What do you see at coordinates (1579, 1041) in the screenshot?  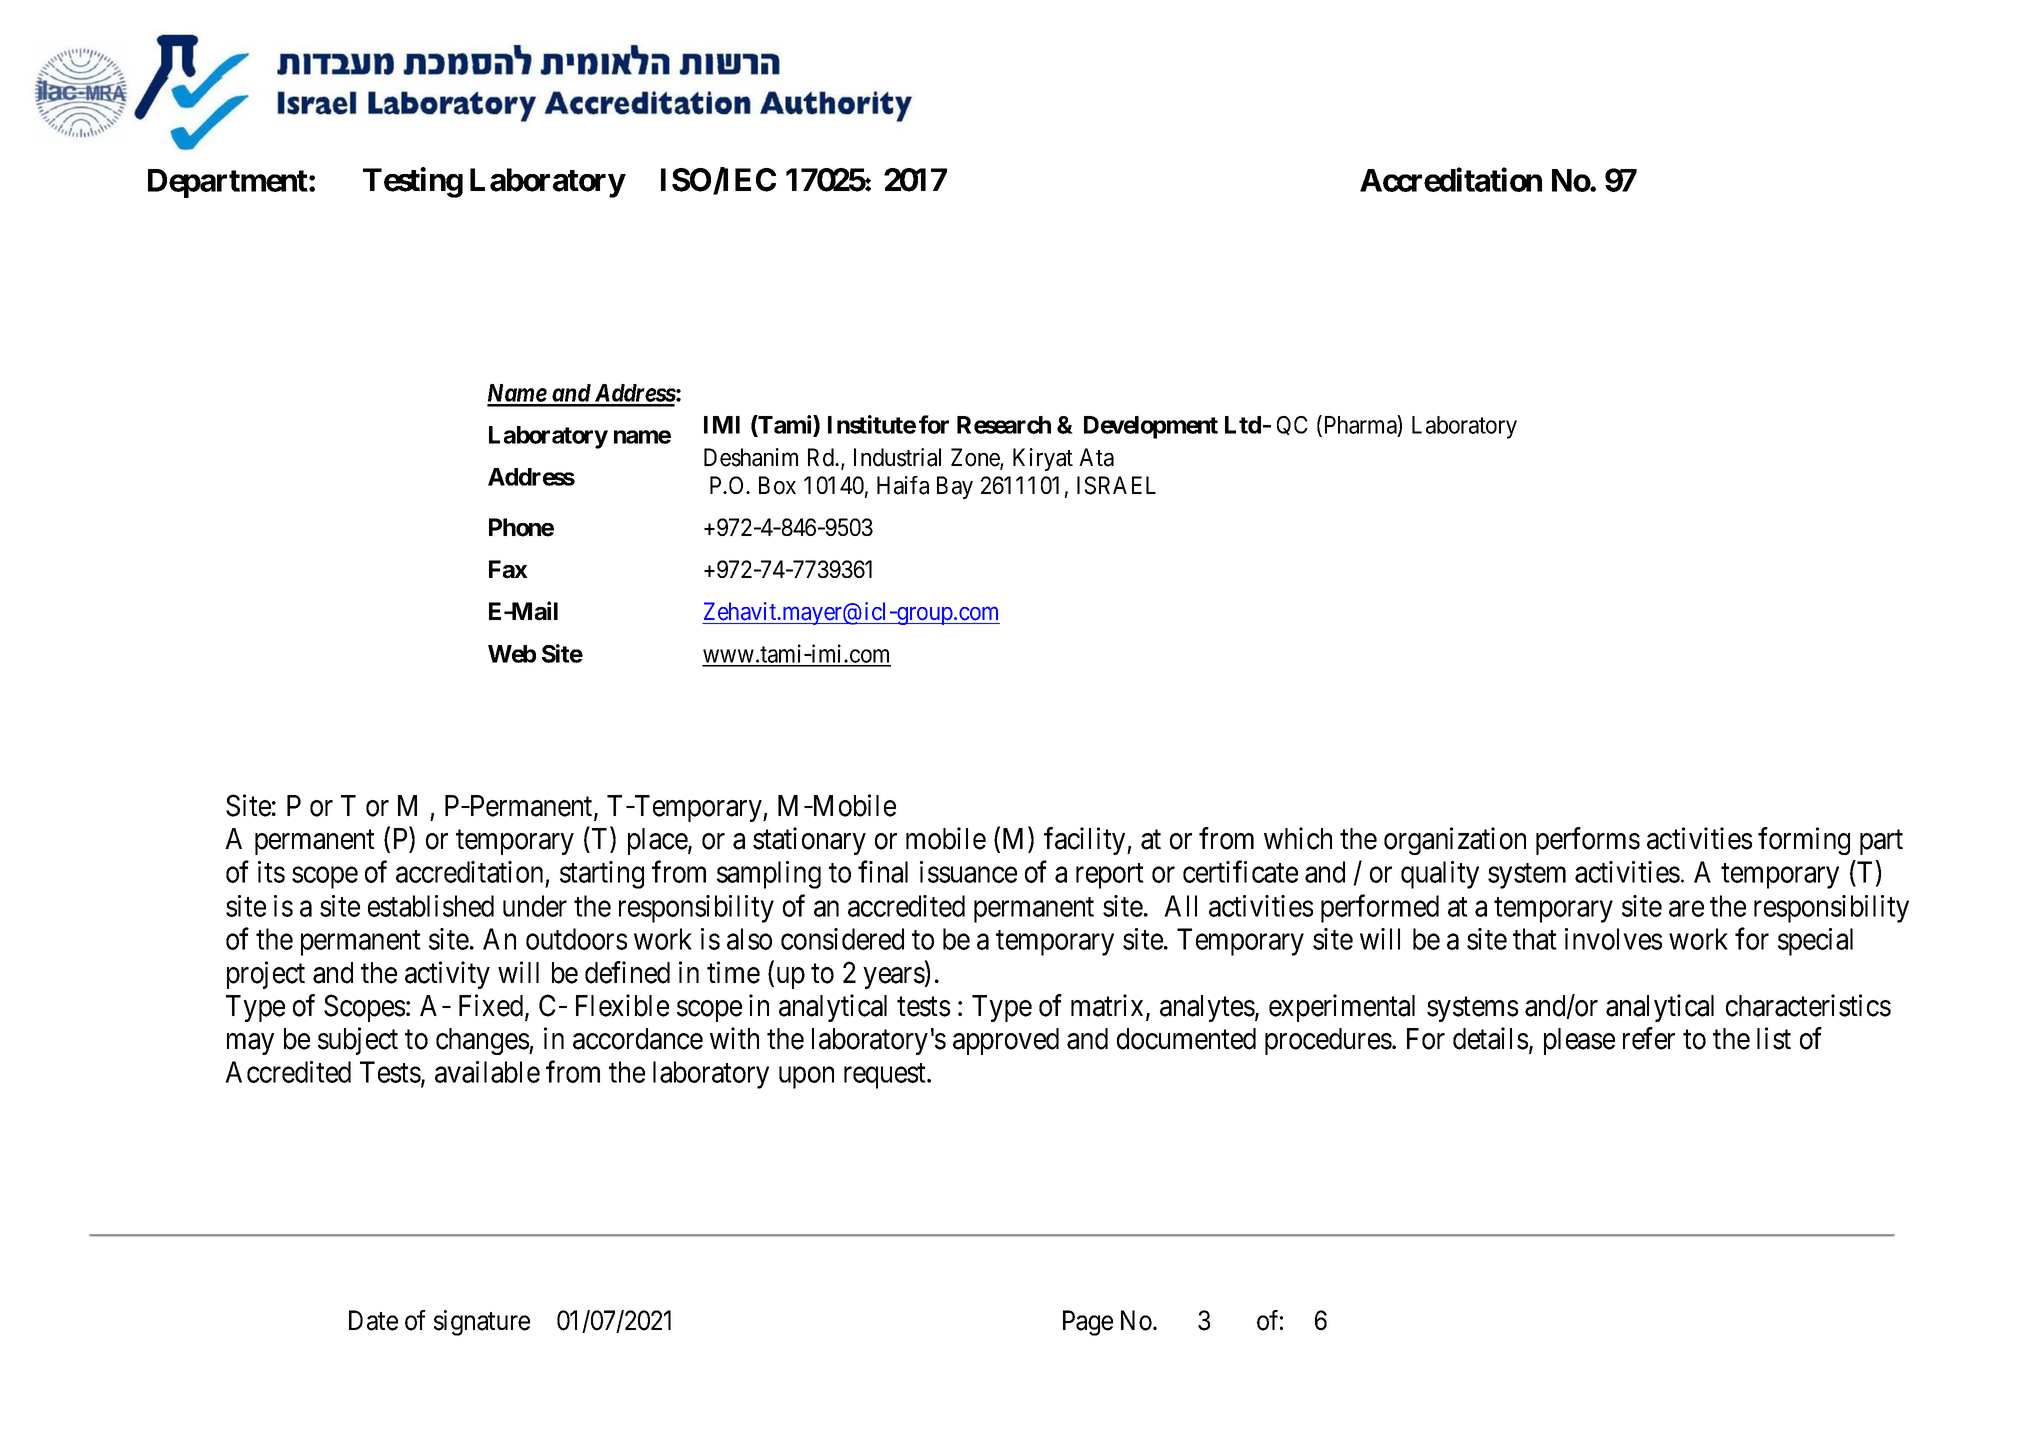 I see `please` at bounding box center [1579, 1041].
